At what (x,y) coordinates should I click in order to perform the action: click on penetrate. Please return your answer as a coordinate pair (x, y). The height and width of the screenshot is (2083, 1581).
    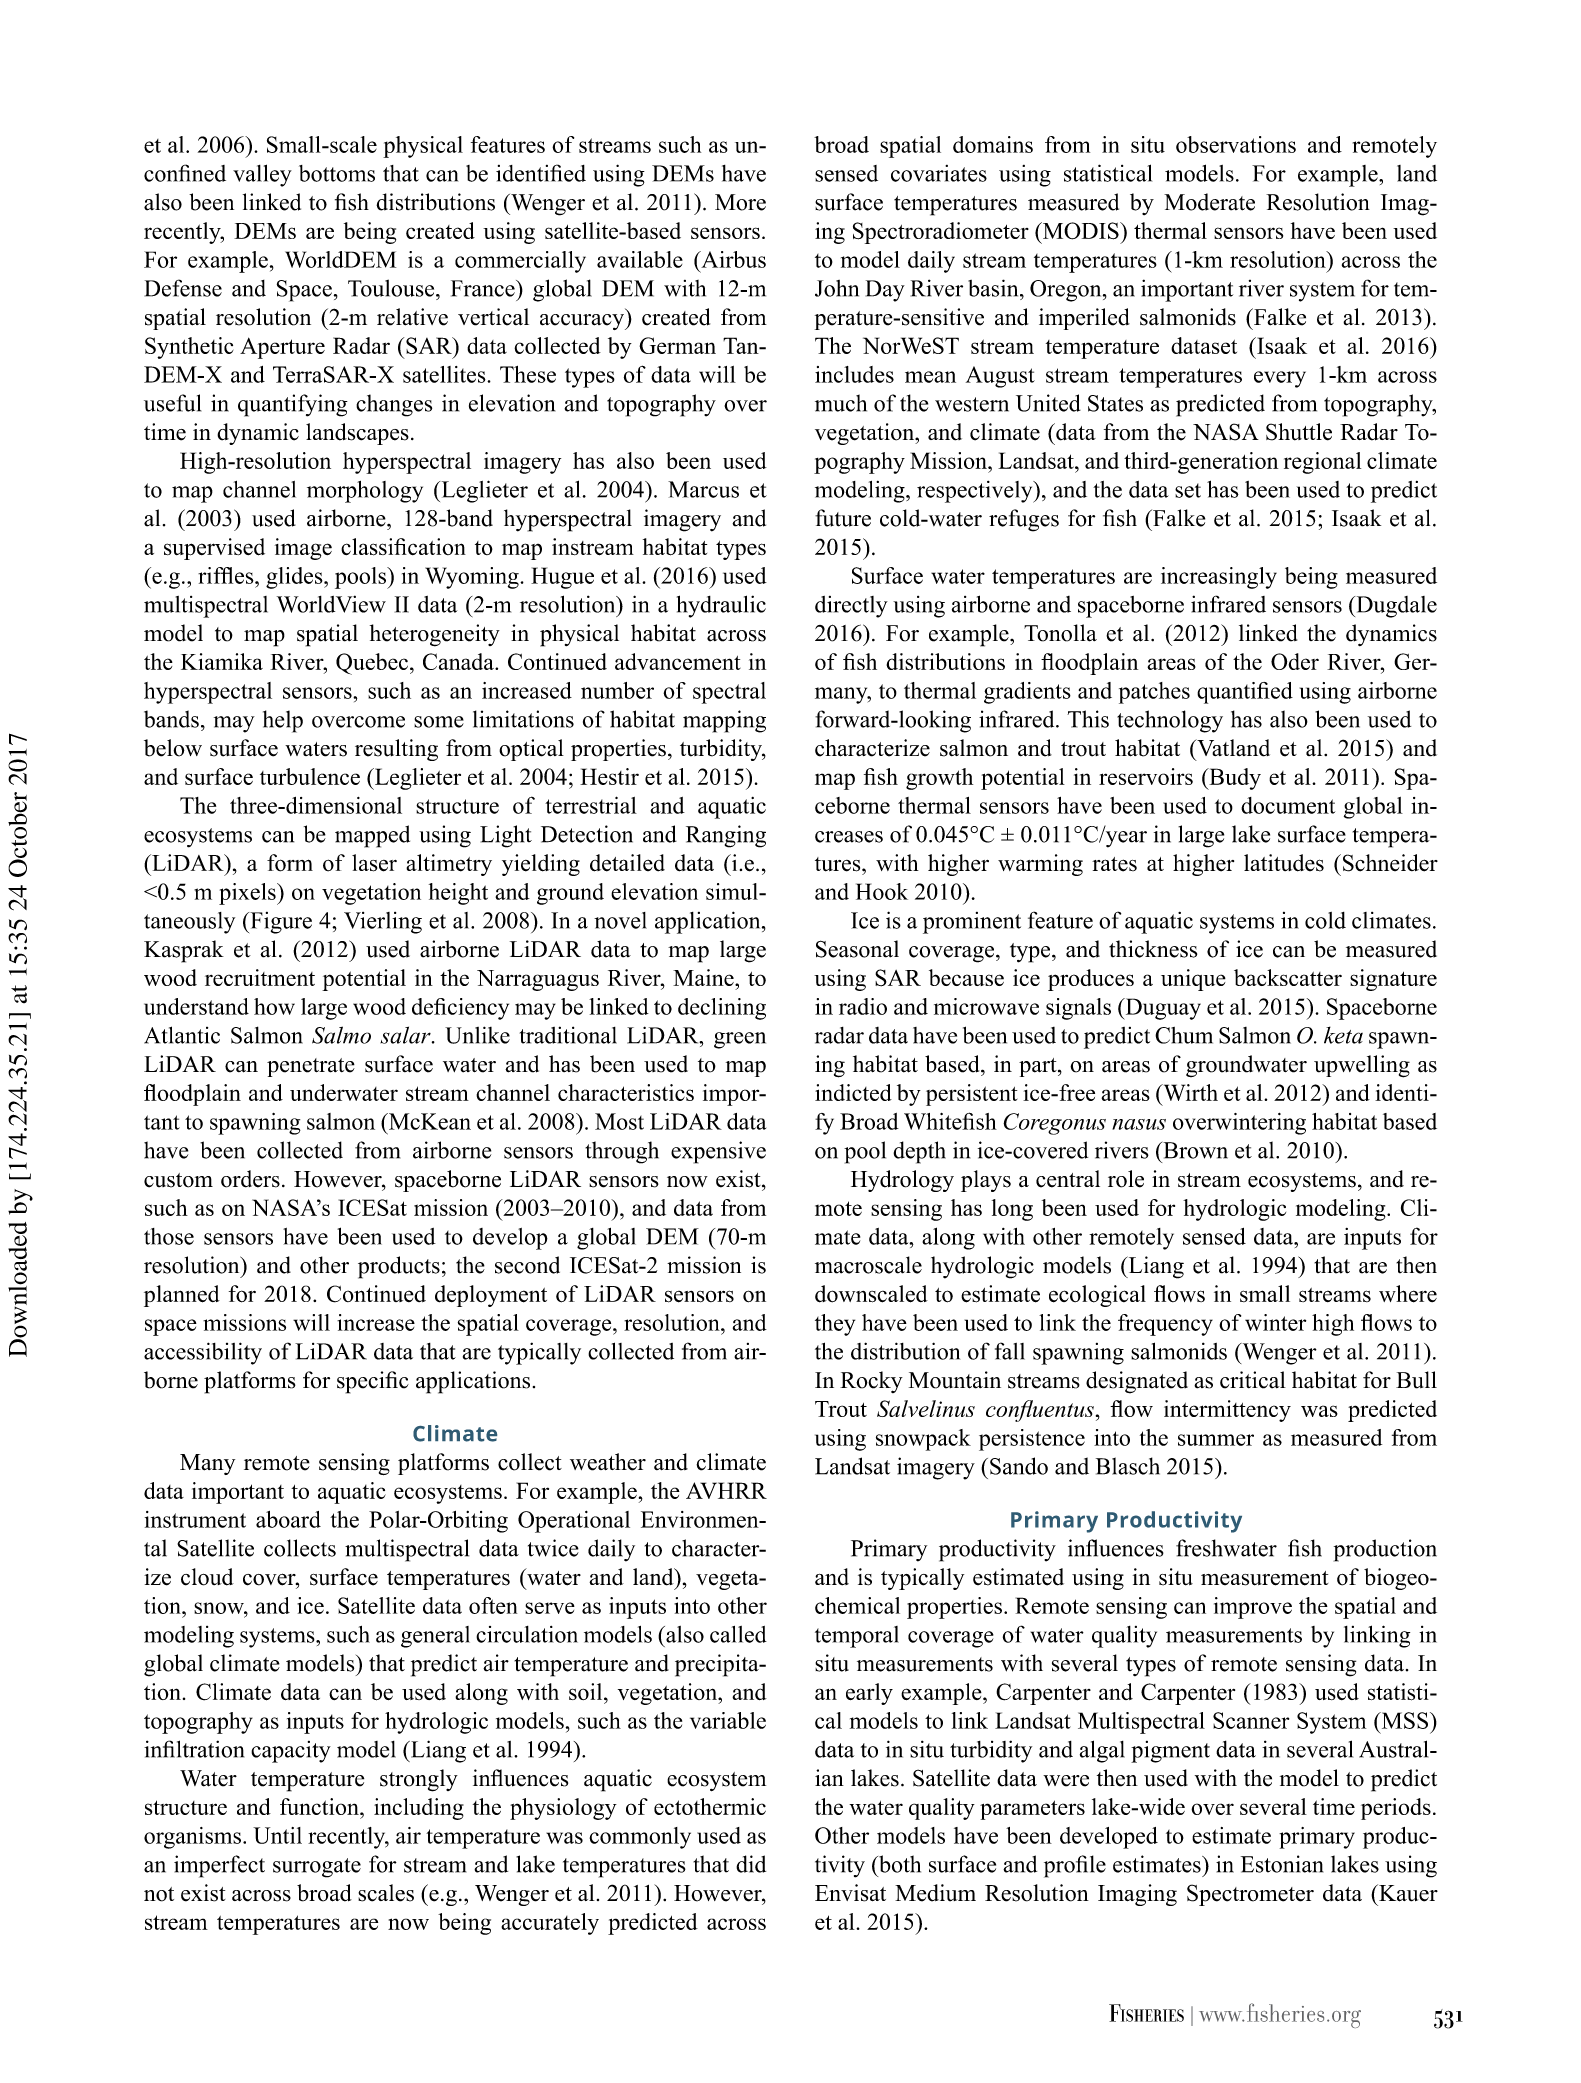
    Looking at the image, I should click on (311, 1067).
